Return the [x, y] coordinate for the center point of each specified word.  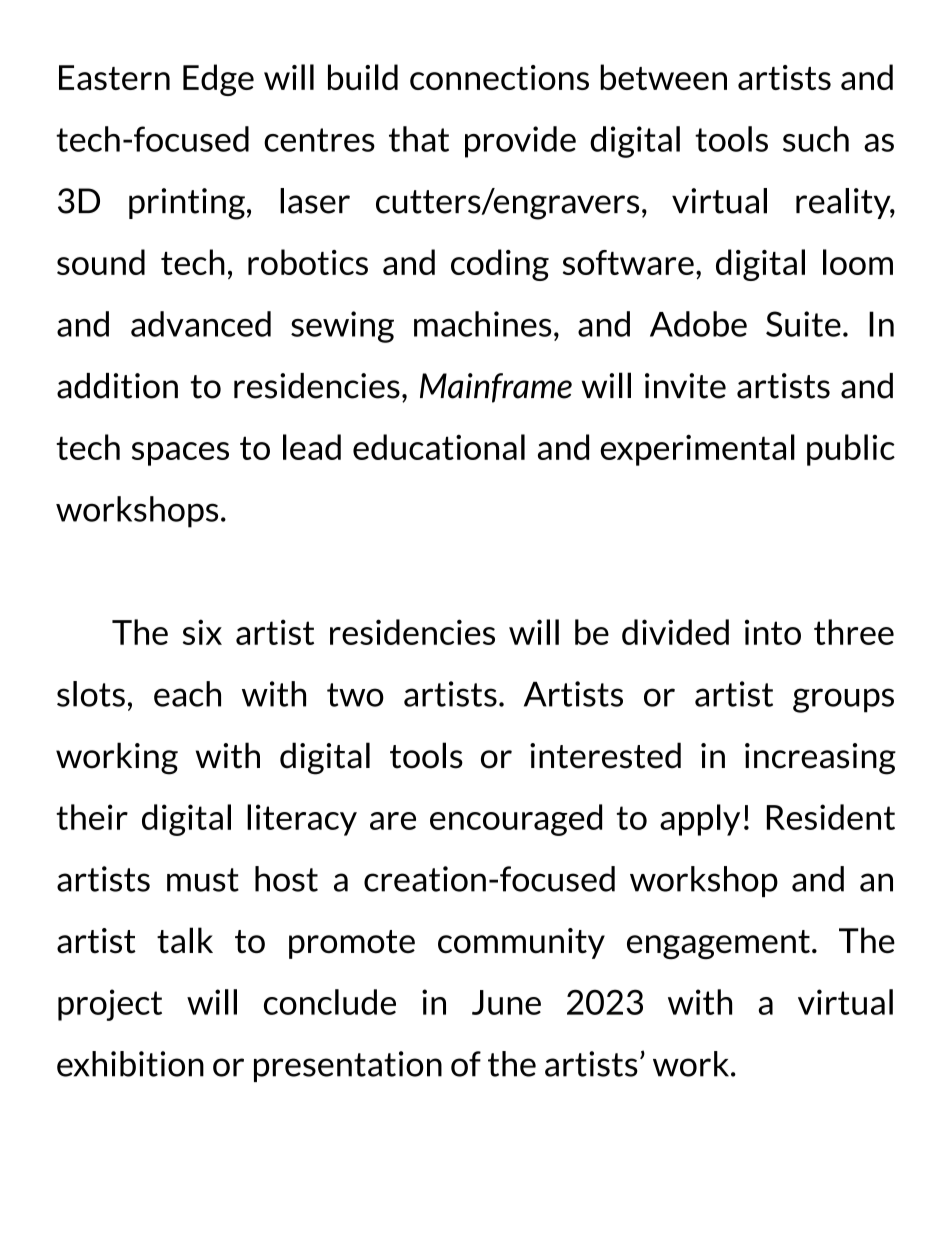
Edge [218, 80]
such [816, 139]
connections [499, 77]
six [202, 632]
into [773, 632]
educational [439, 447]
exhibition [130, 1064]
